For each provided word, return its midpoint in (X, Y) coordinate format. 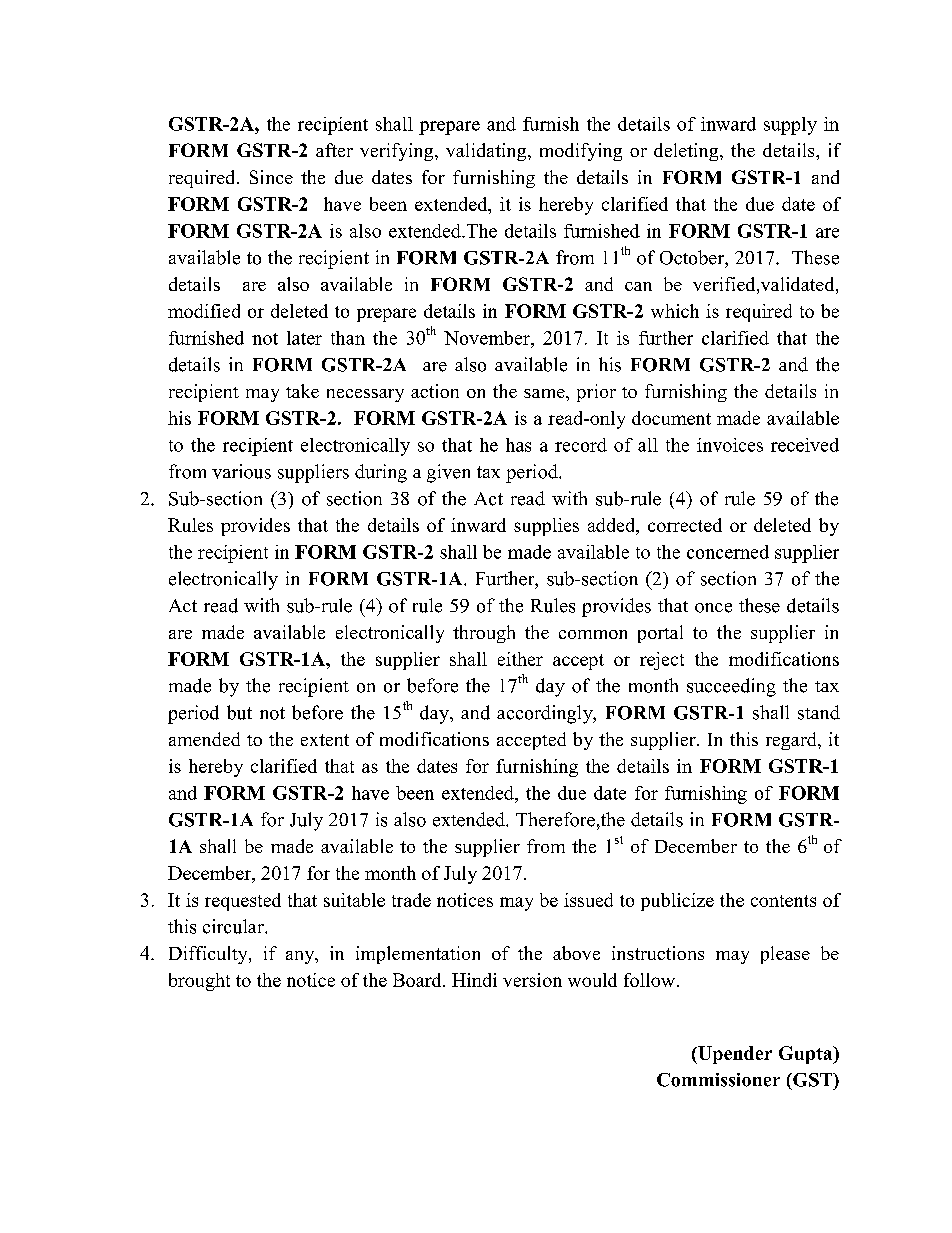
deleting (687, 152)
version (532, 980)
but (239, 712)
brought (199, 982)
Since (271, 177)
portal (660, 634)
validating (487, 152)
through (484, 634)
